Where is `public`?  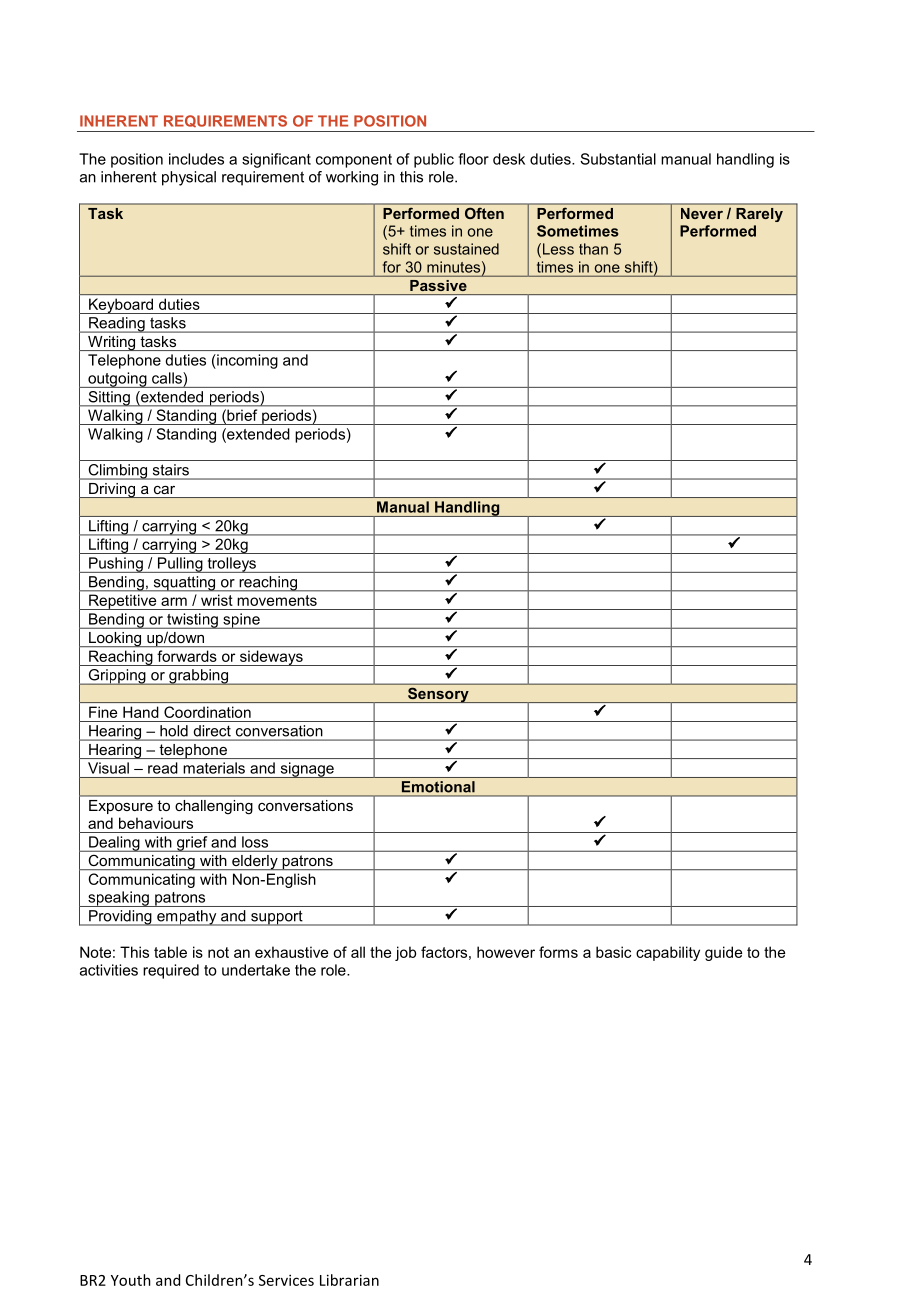
public is located at coordinates (434, 160).
